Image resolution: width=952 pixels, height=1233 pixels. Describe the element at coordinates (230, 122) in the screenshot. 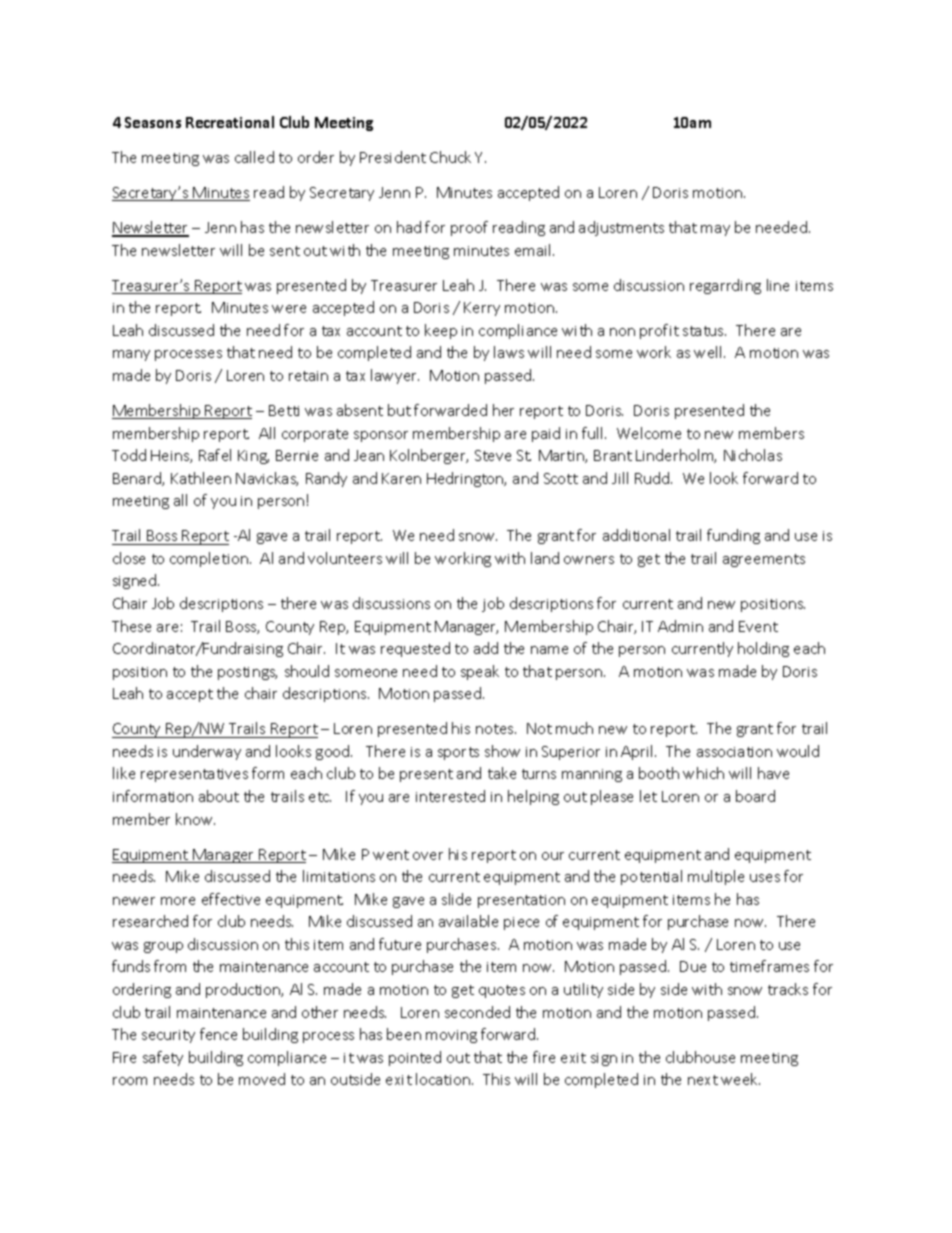

I see `Recreational` at that location.
